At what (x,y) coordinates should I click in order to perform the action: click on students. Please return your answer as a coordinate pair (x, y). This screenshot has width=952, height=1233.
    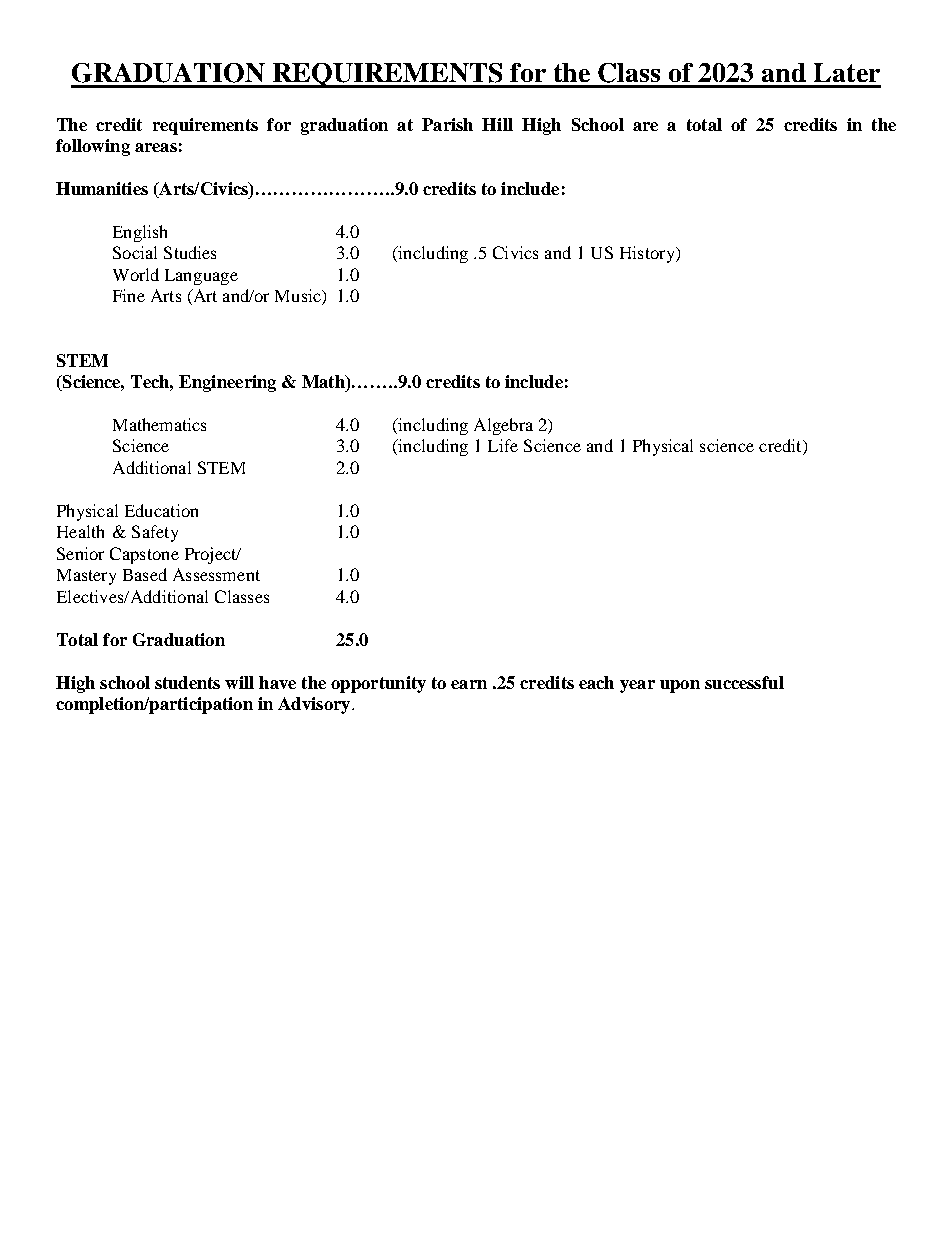
    Looking at the image, I should click on (187, 682).
